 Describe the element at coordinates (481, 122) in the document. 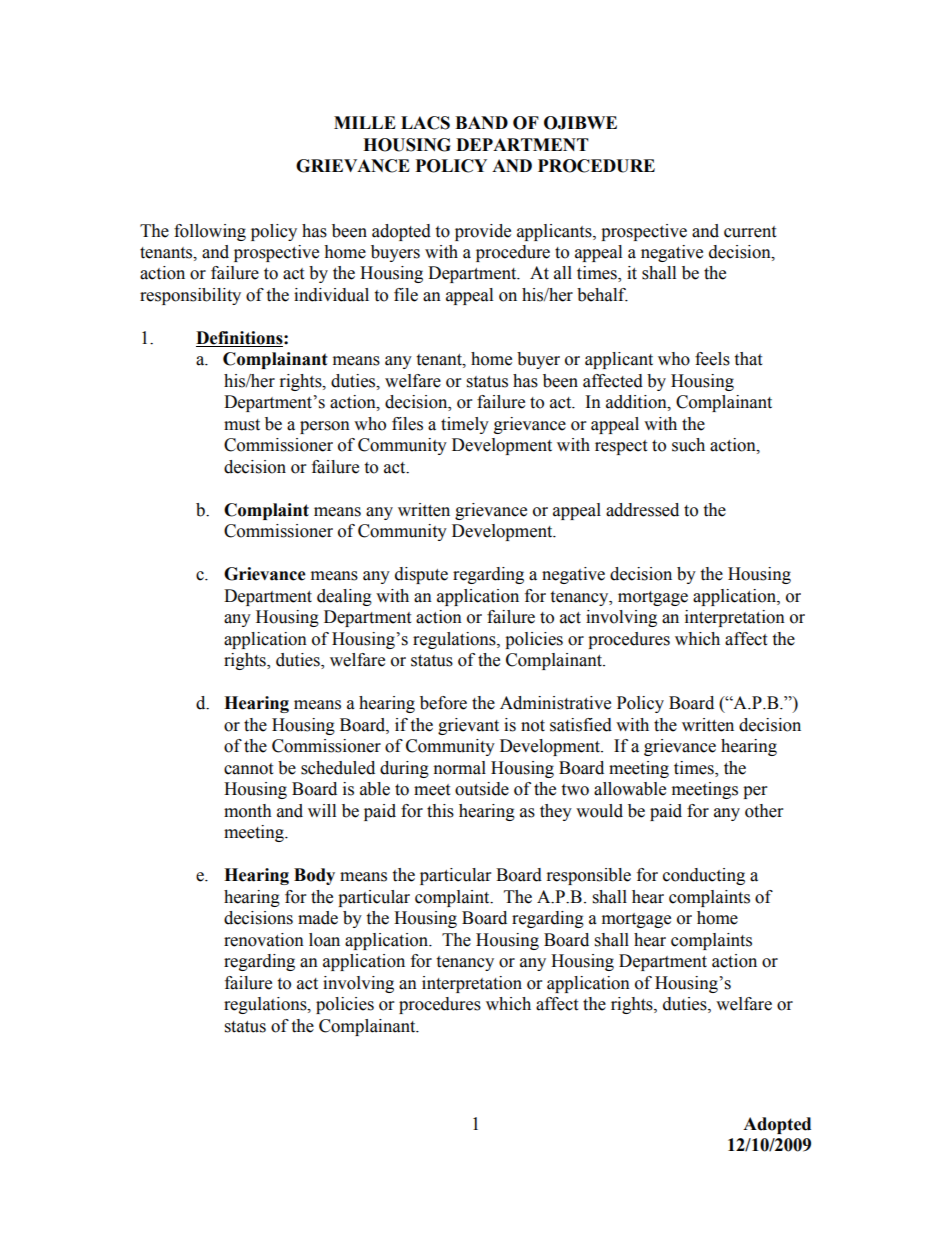

I see `BAND` at that location.
